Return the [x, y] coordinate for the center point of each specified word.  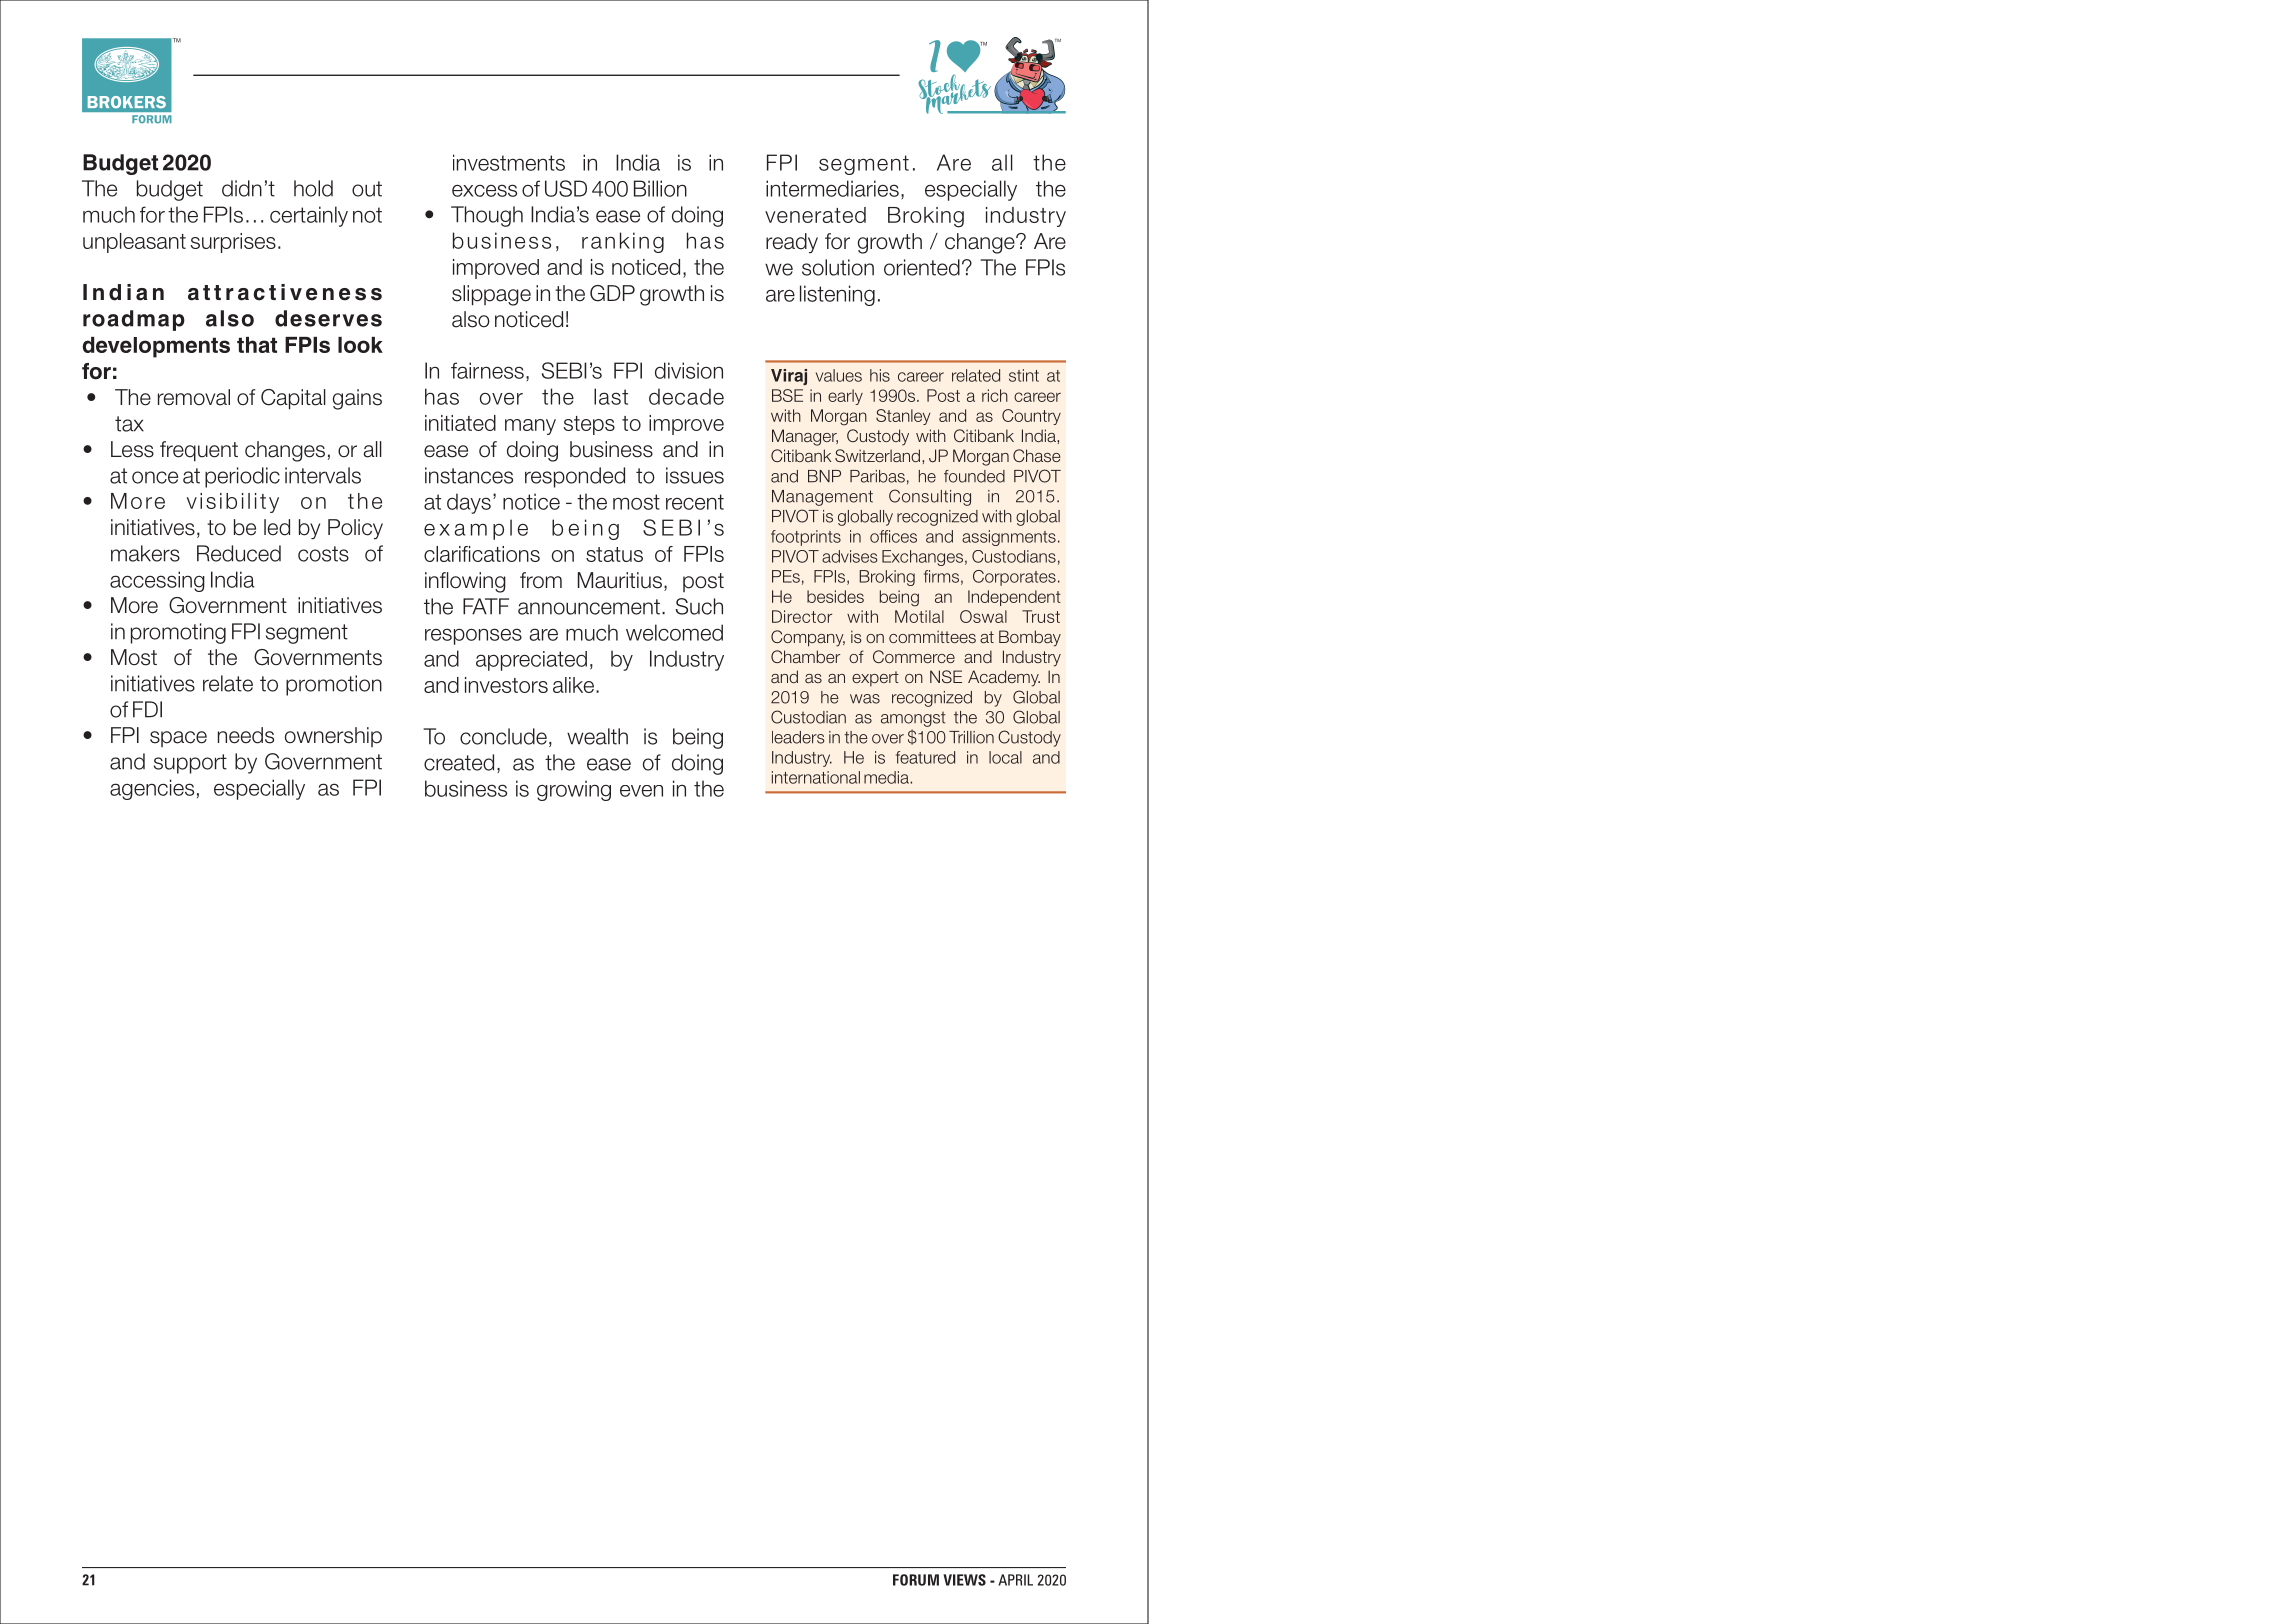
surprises [233, 243]
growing [574, 790]
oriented [922, 267]
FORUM [916, 1580]
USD [566, 188]
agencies [152, 789]
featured [925, 757]
